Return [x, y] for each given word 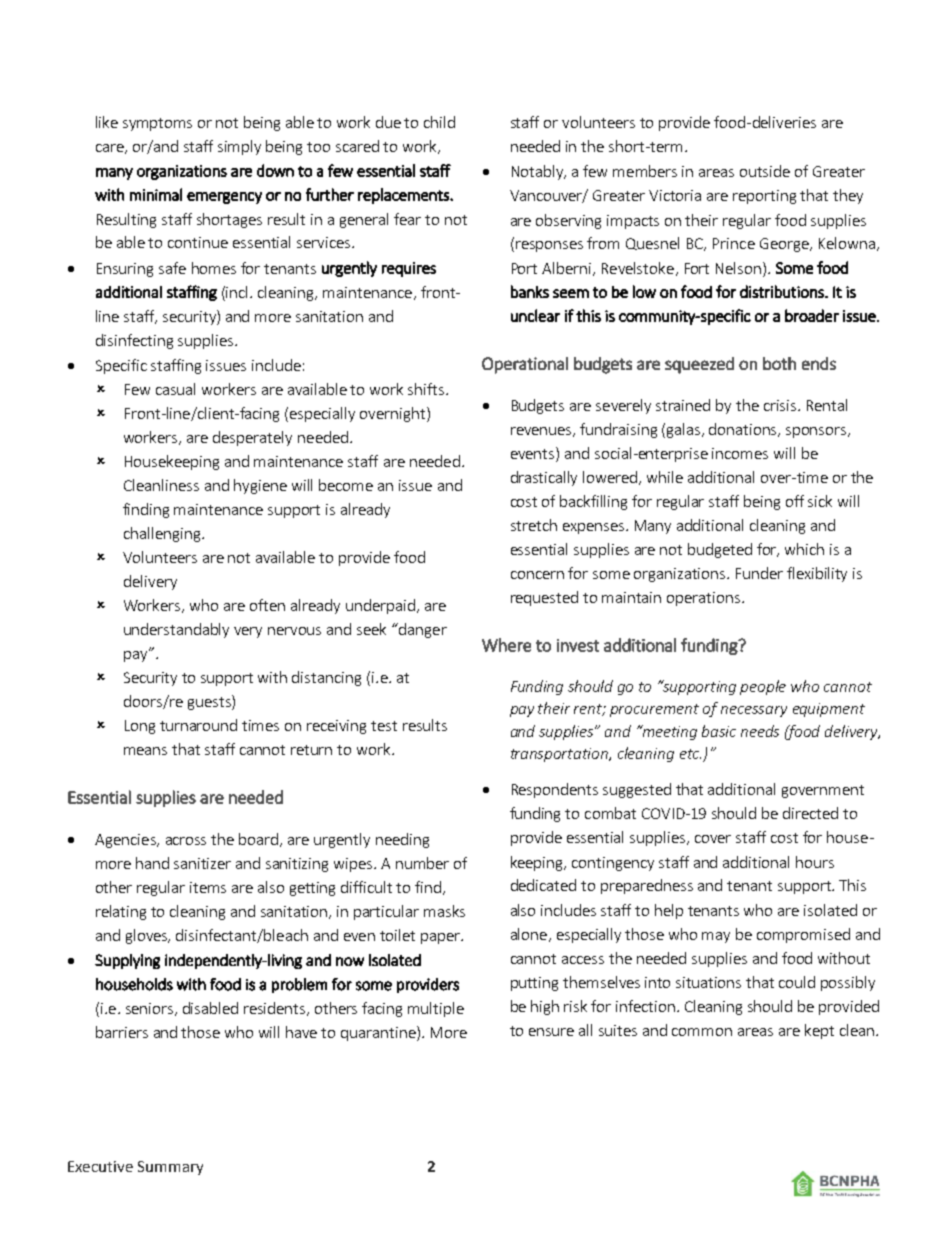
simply [239, 147]
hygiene [260, 486]
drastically [544, 478]
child [439, 122]
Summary [170, 1168]
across [186, 841]
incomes [740, 453]
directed [810, 813]
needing [402, 840]
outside [765, 171]
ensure [551, 1032]
